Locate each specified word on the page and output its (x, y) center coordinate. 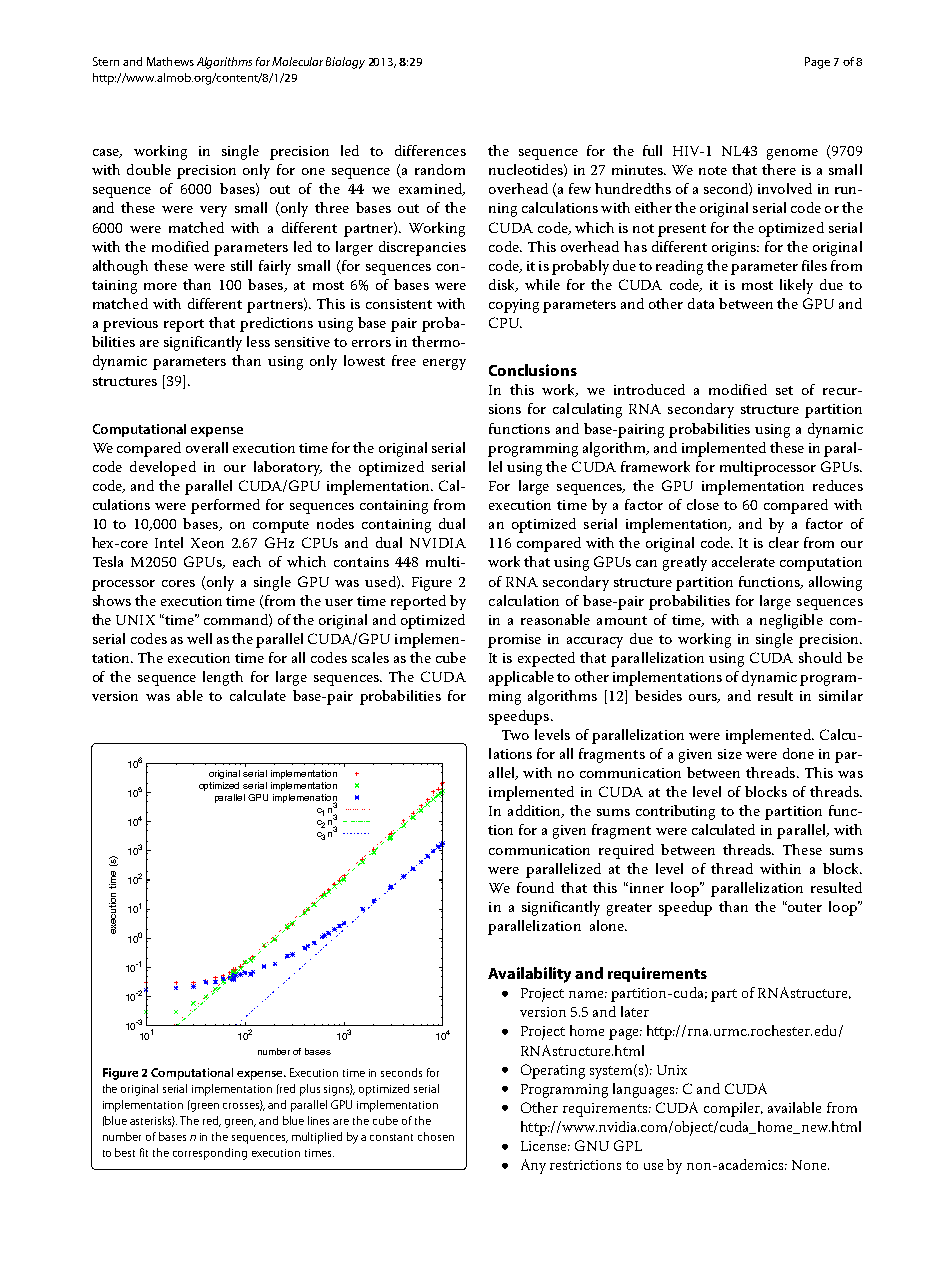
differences (430, 150)
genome (792, 154)
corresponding (210, 1154)
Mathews (170, 61)
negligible (791, 621)
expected (546, 659)
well (199, 638)
